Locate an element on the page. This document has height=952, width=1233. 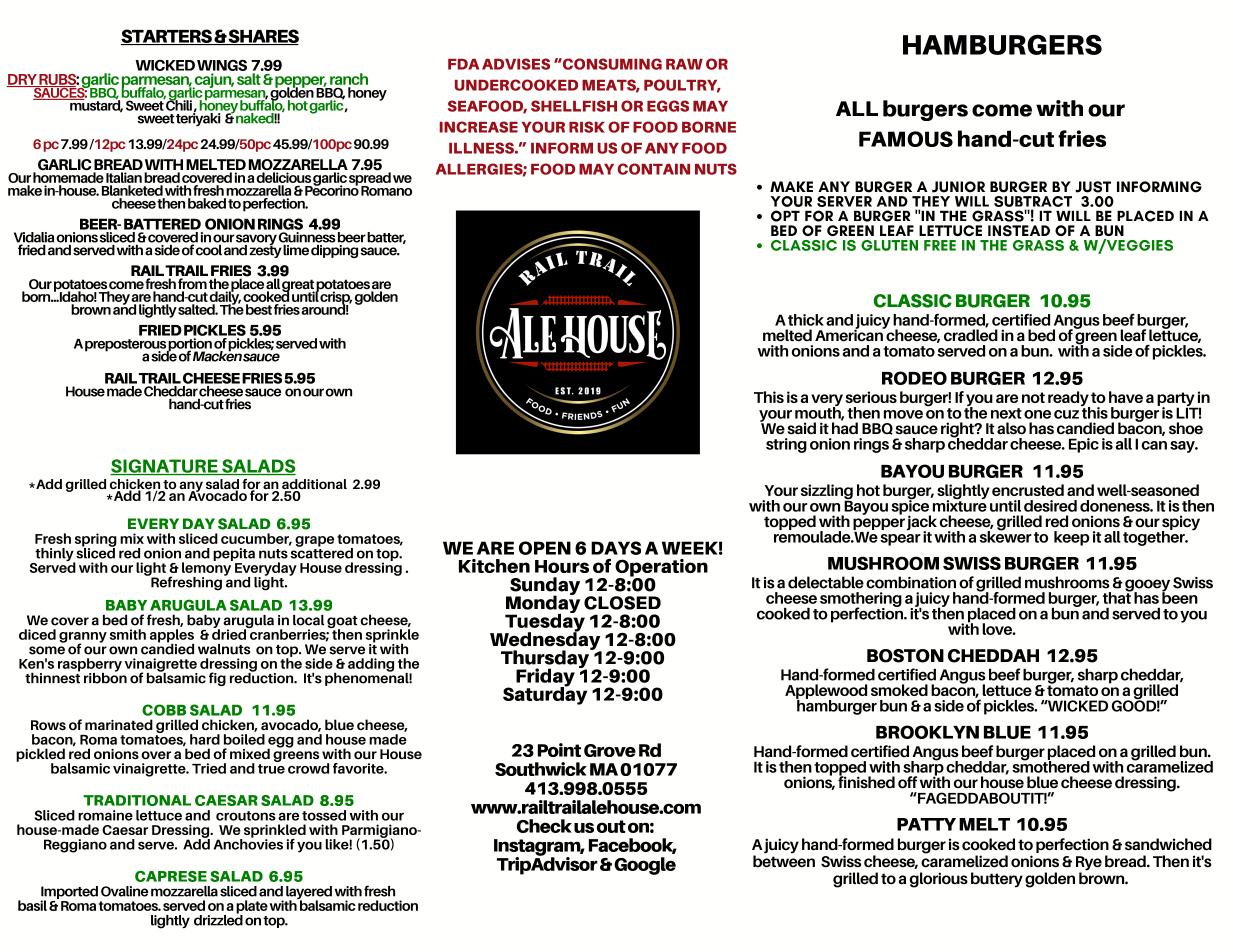
FAMOUS is located at coordinates (906, 139).
